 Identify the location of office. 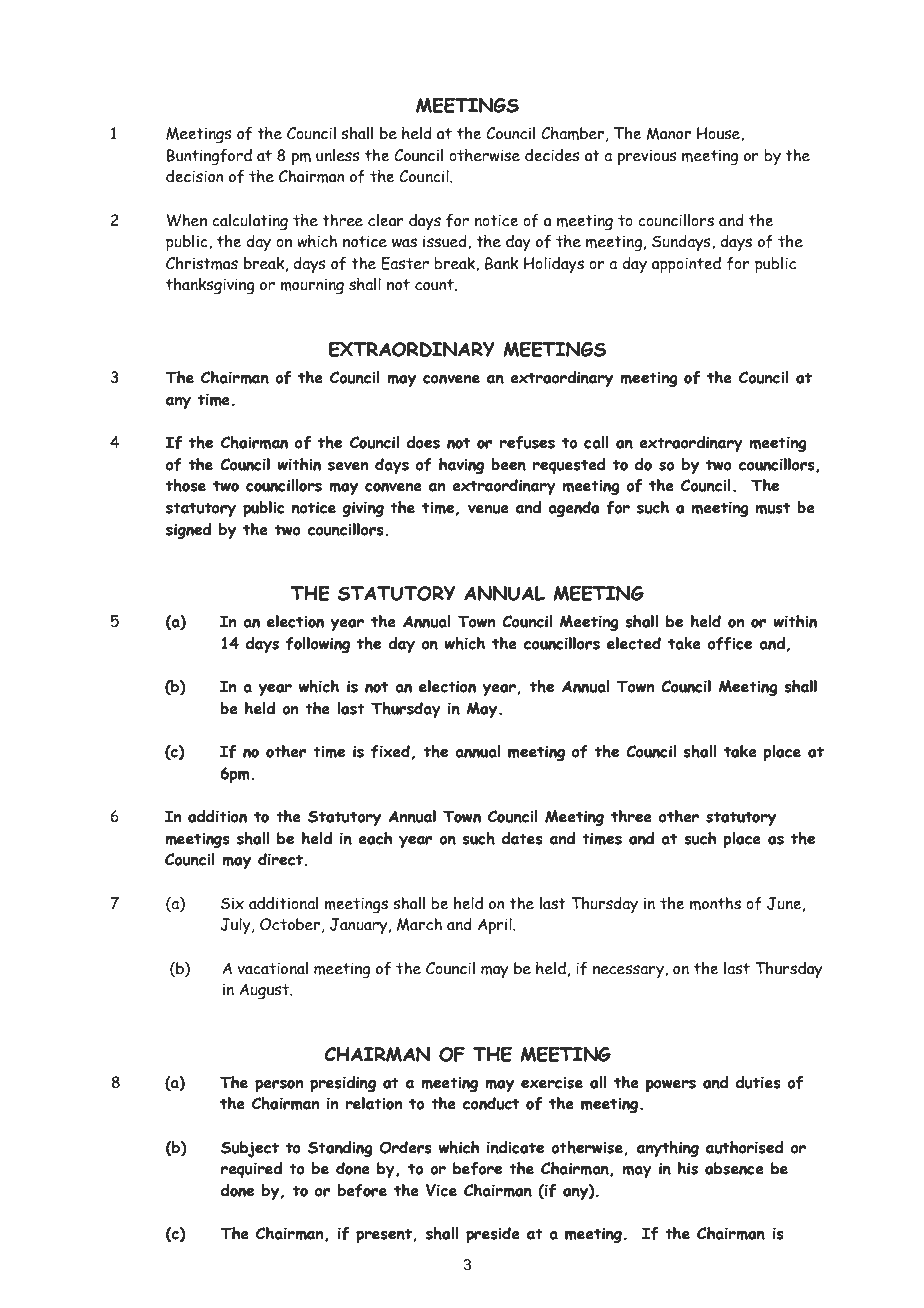
(730, 643).
